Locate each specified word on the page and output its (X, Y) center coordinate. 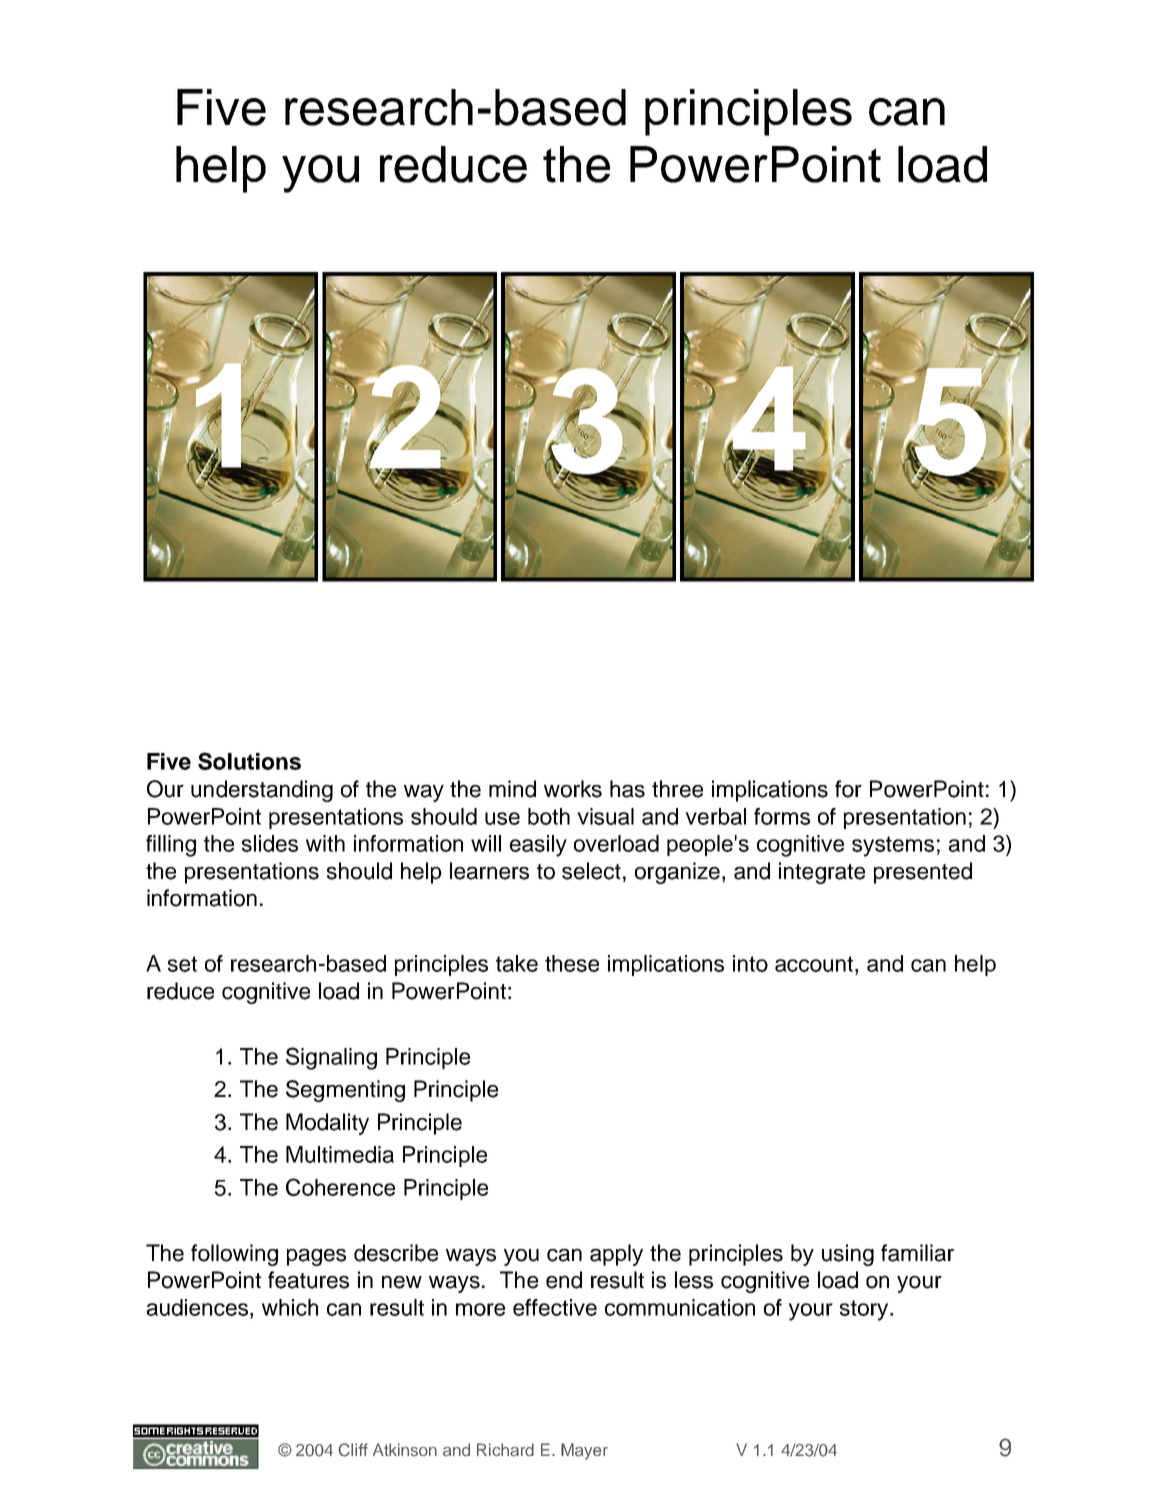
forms (782, 816)
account (815, 964)
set (182, 964)
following (234, 1255)
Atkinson (405, 1450)
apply (616, 1255)
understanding (262, 791)
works (573, 789)
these (572, 963)
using (848, 1255)
